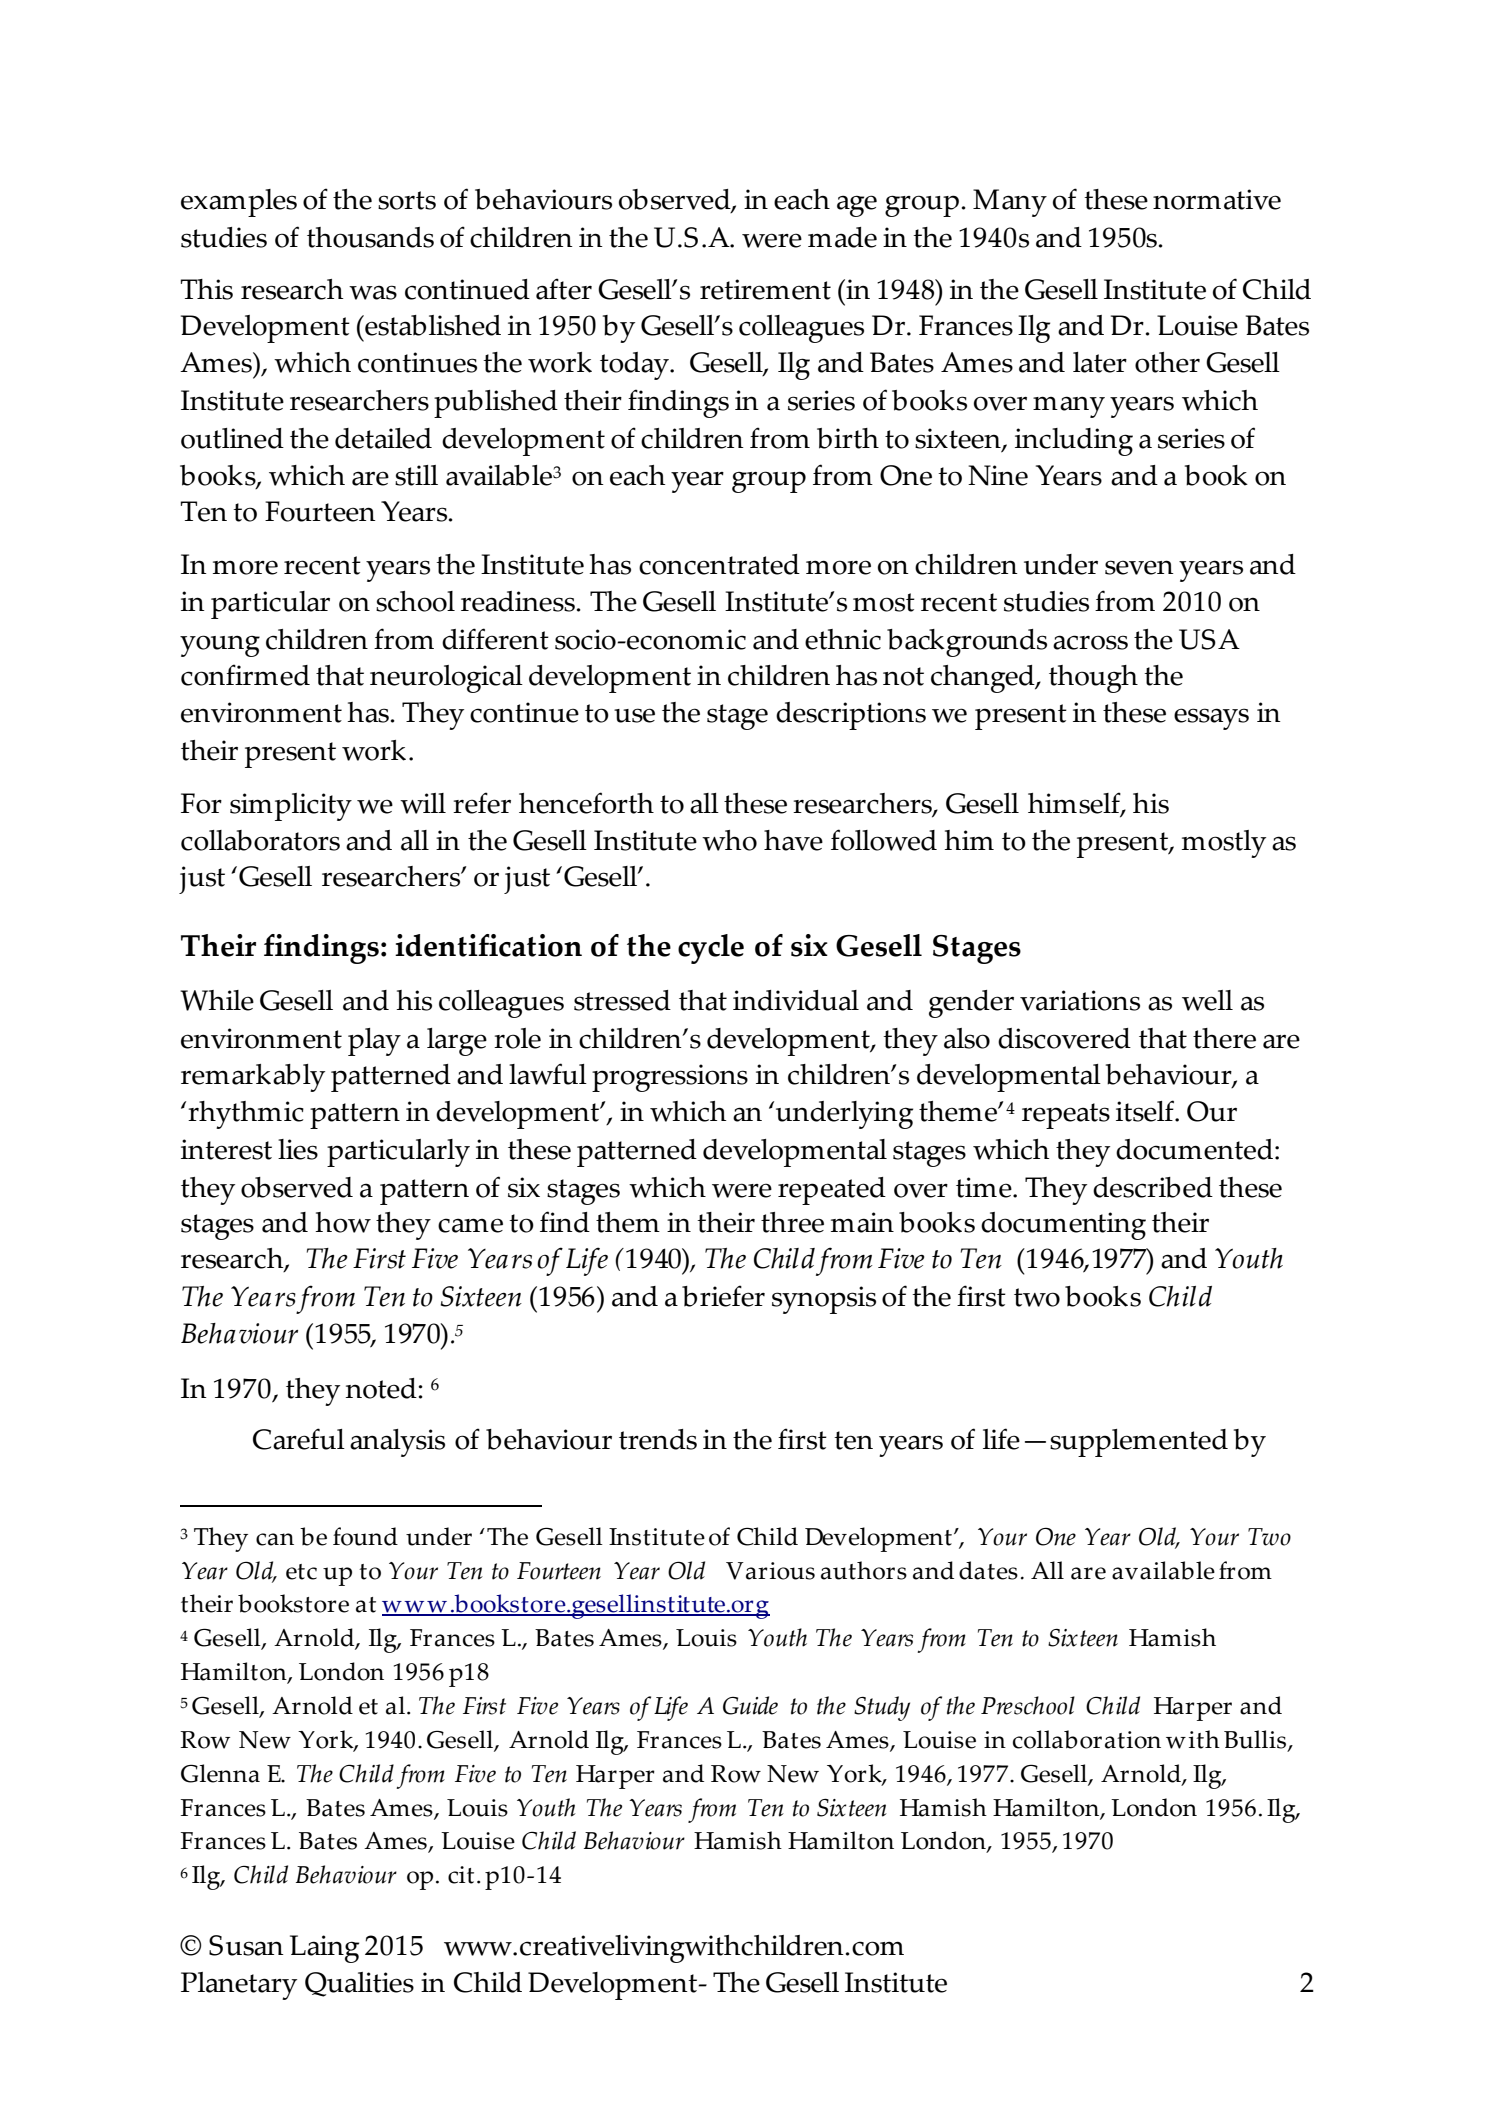 The height and width of the page is (2111, 1492). Describe the element at coordinates (1066, 1116) in the page. I see `repeats` at that location.
